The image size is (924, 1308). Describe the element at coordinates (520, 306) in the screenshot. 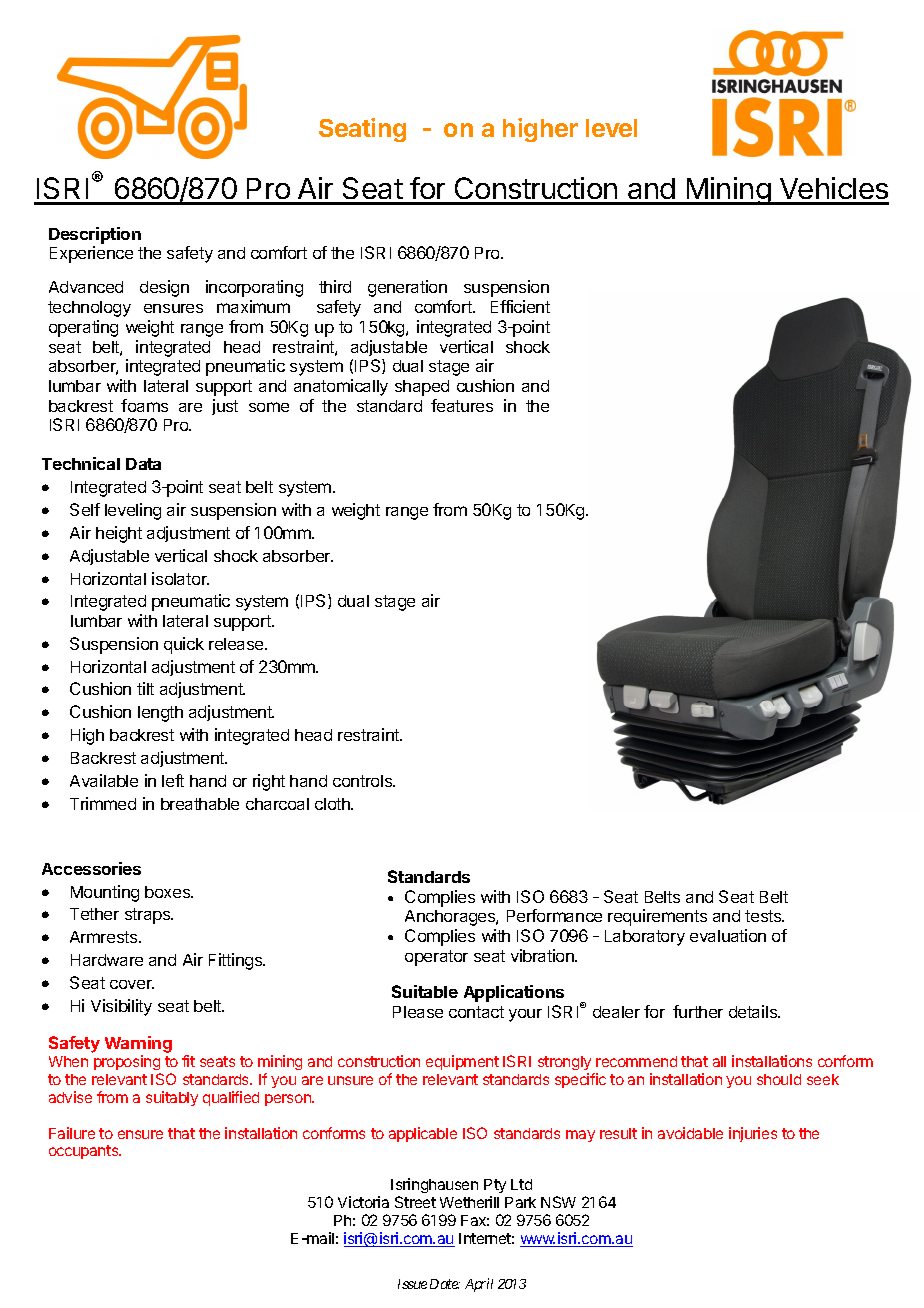

I see `Efficient` at that location.
